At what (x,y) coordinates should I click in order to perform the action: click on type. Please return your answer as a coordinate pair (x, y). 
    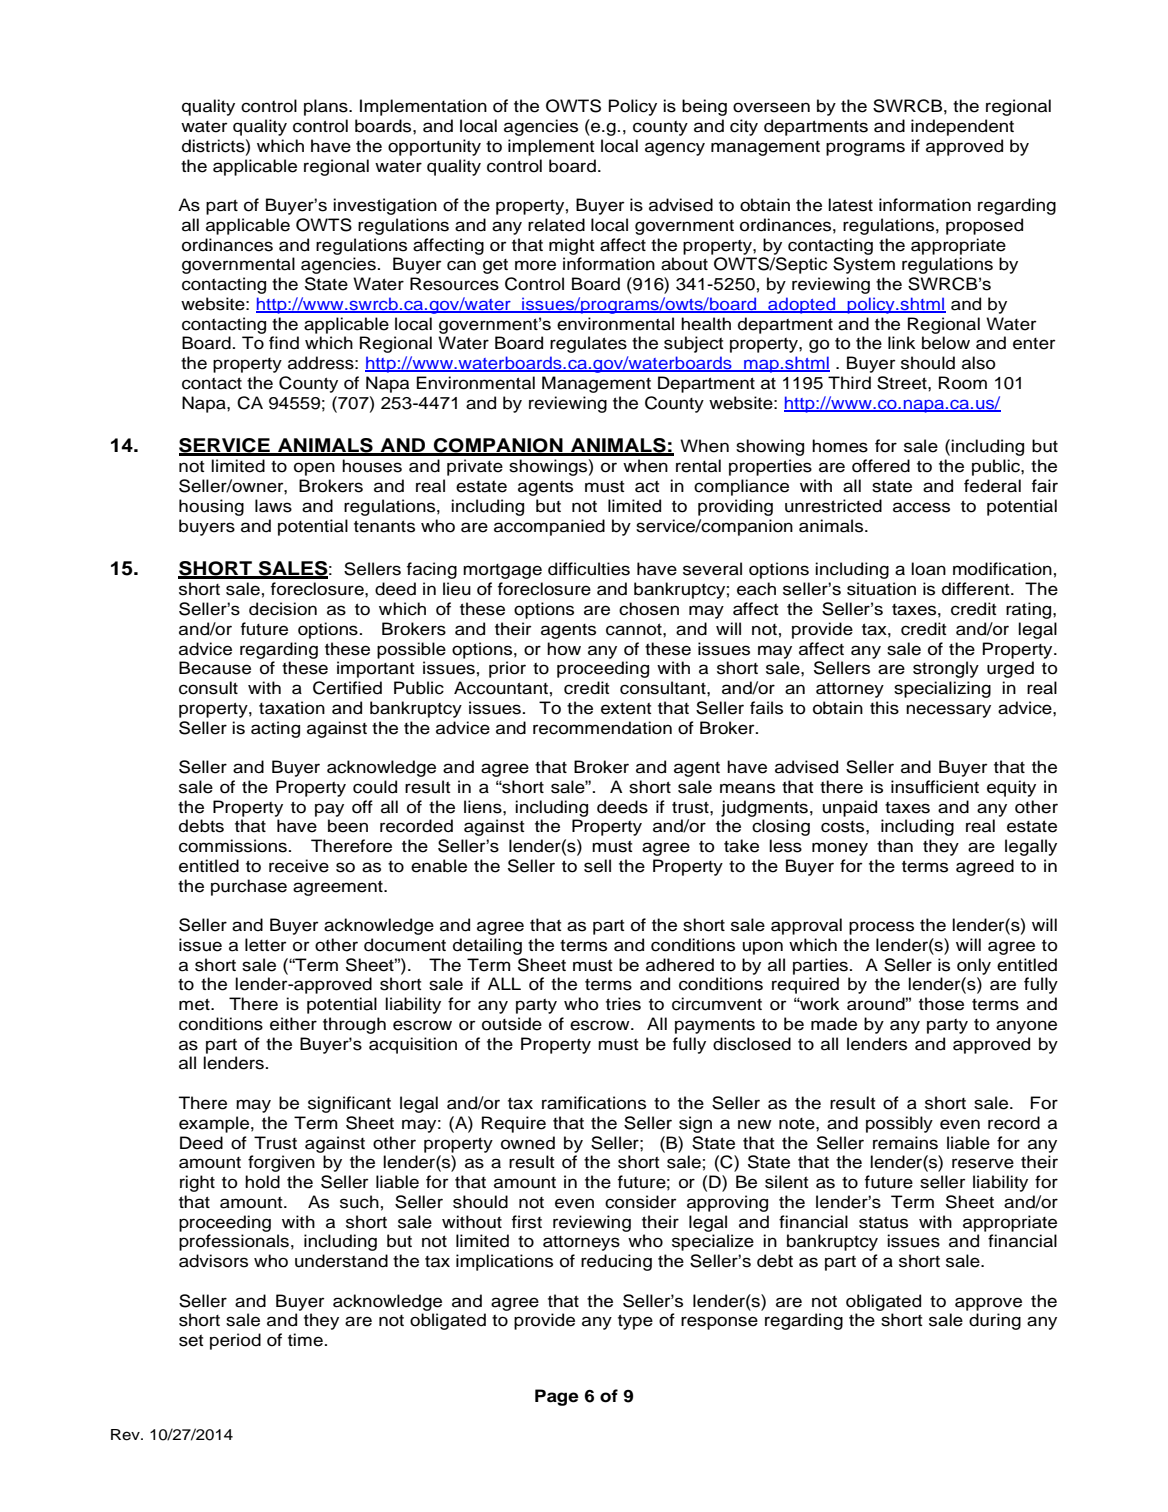
    Looking at the image, I should click on (635, 1322).
